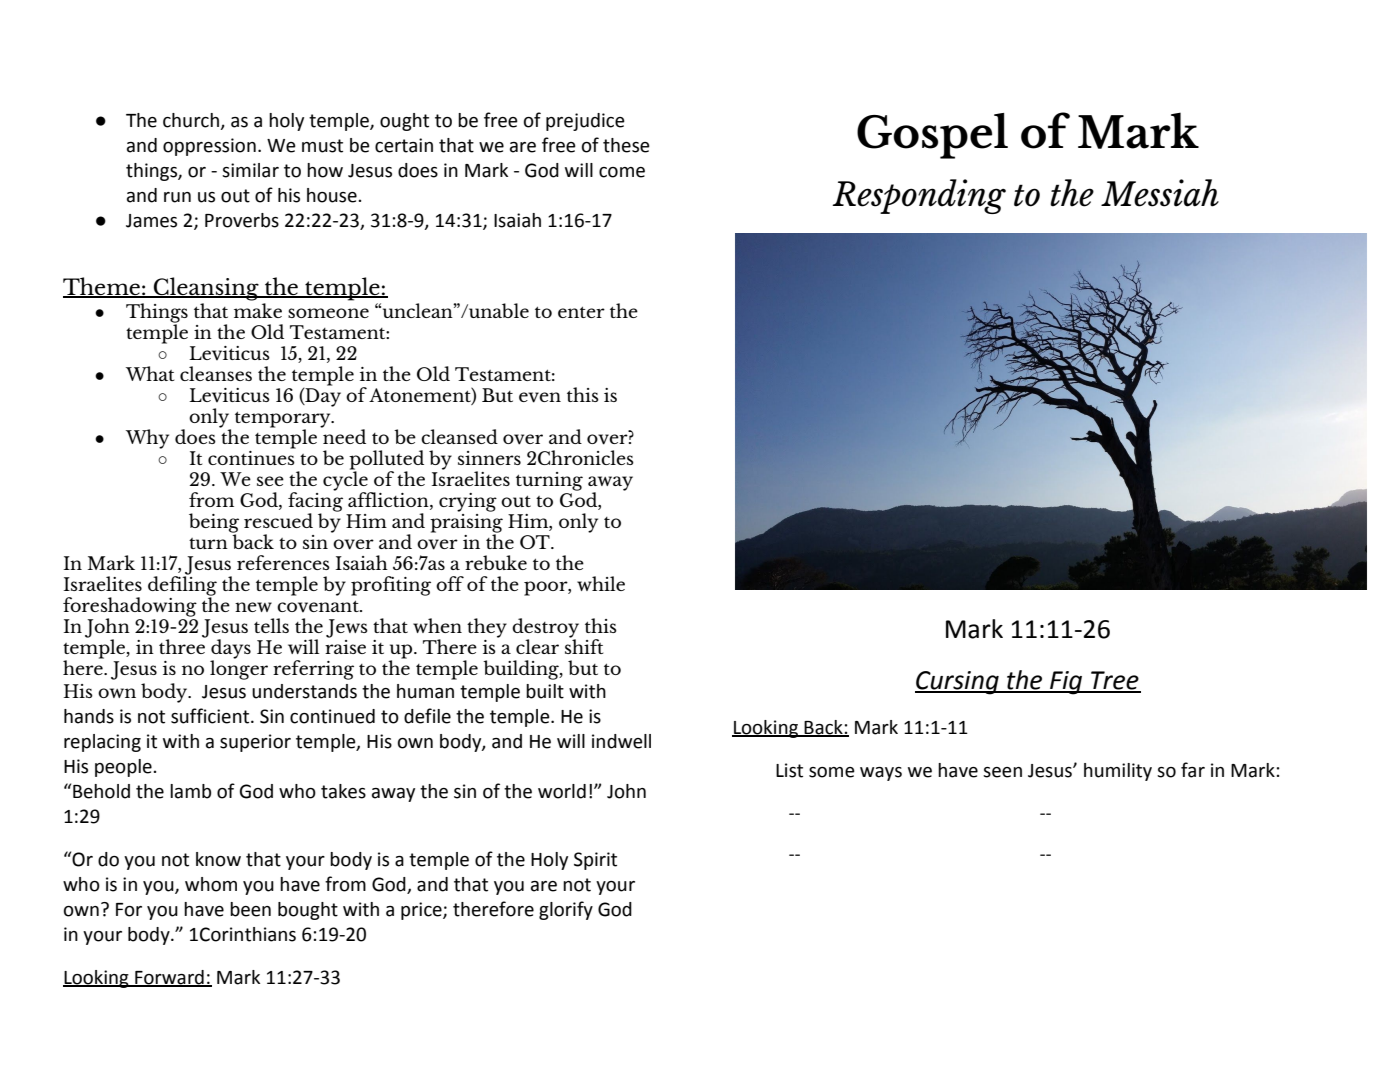 The width and height of the screenshot is (1386, 1071). Describe the element at coordinates (209, 147) in the screenshot. I see `oppression` at that location.
